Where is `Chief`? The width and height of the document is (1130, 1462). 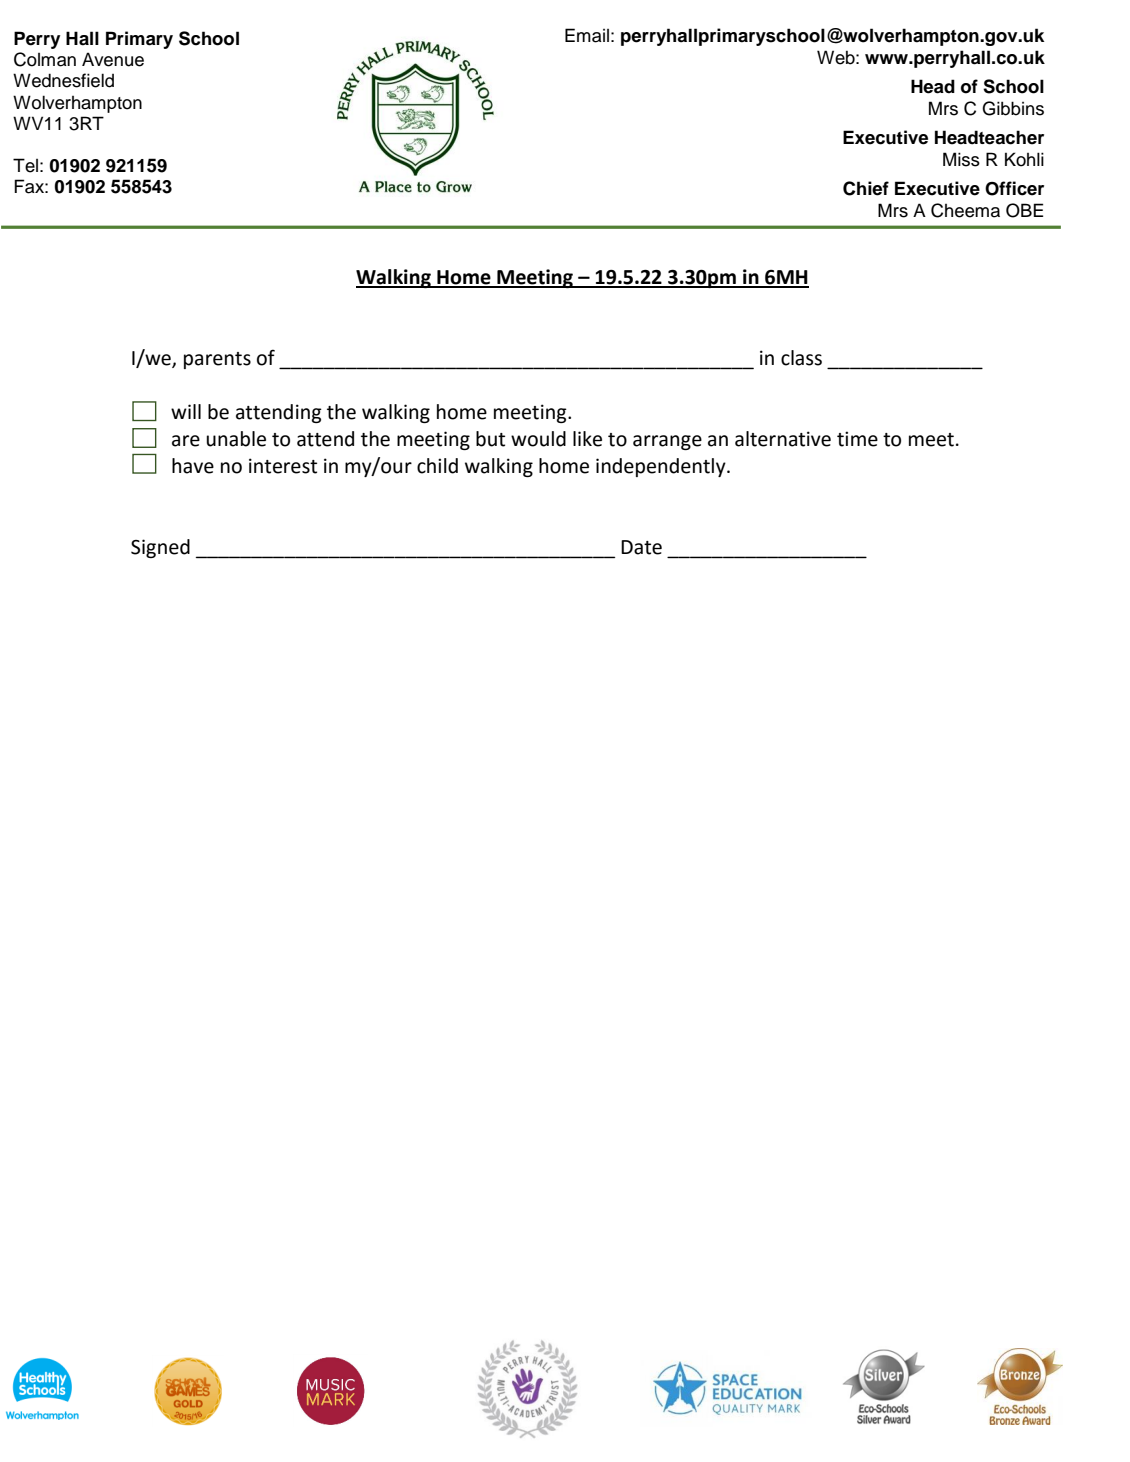 Chief is located at coordinates (866, 188).
